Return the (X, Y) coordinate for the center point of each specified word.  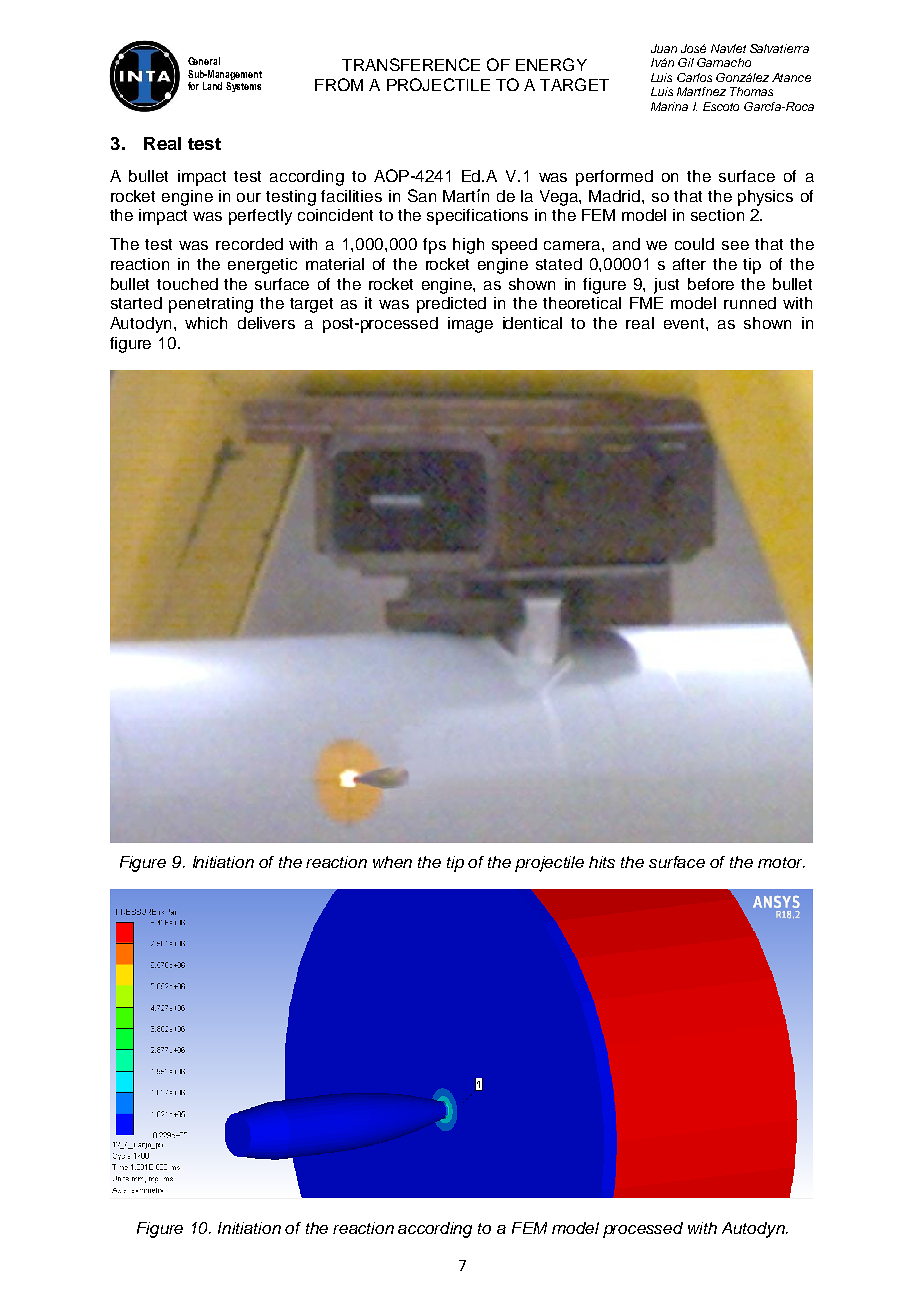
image (470, 325)
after (689, 264)
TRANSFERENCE (411, 64)
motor (781, 862)
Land (212, 86)
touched (187, 284)
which (206, 323)
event (684, 323)
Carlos (694, 77)
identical (532, 323)
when (392, 862)
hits (602, 862)
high (468, 246)
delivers (266, 323)
